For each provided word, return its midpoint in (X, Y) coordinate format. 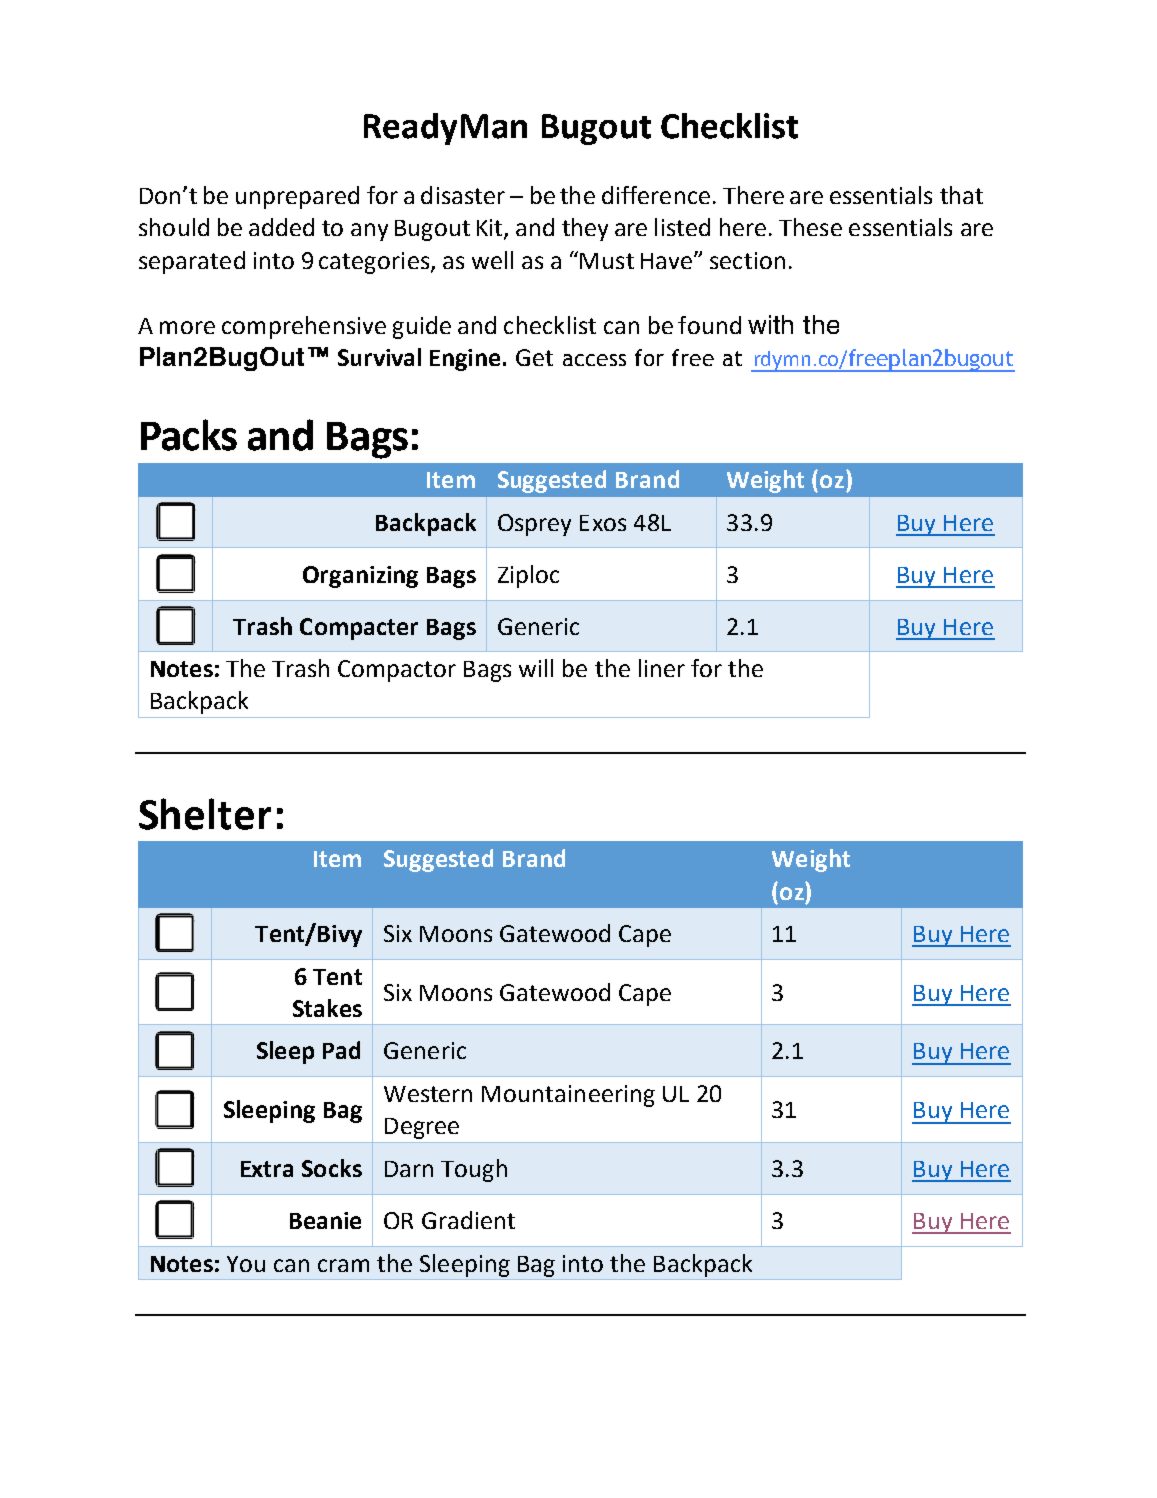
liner (662, 668)
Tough (474, 1170)
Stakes (327, 1008)
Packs (189, 435)
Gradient (468, 1220)
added (281, 227)
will (536, 668)
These (810, 227)
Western (428, 1094)
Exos (603, 523)
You (246, 1264)
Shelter (205, 814)
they (585, 229)
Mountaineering (568, 1096)
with (770, 324)
